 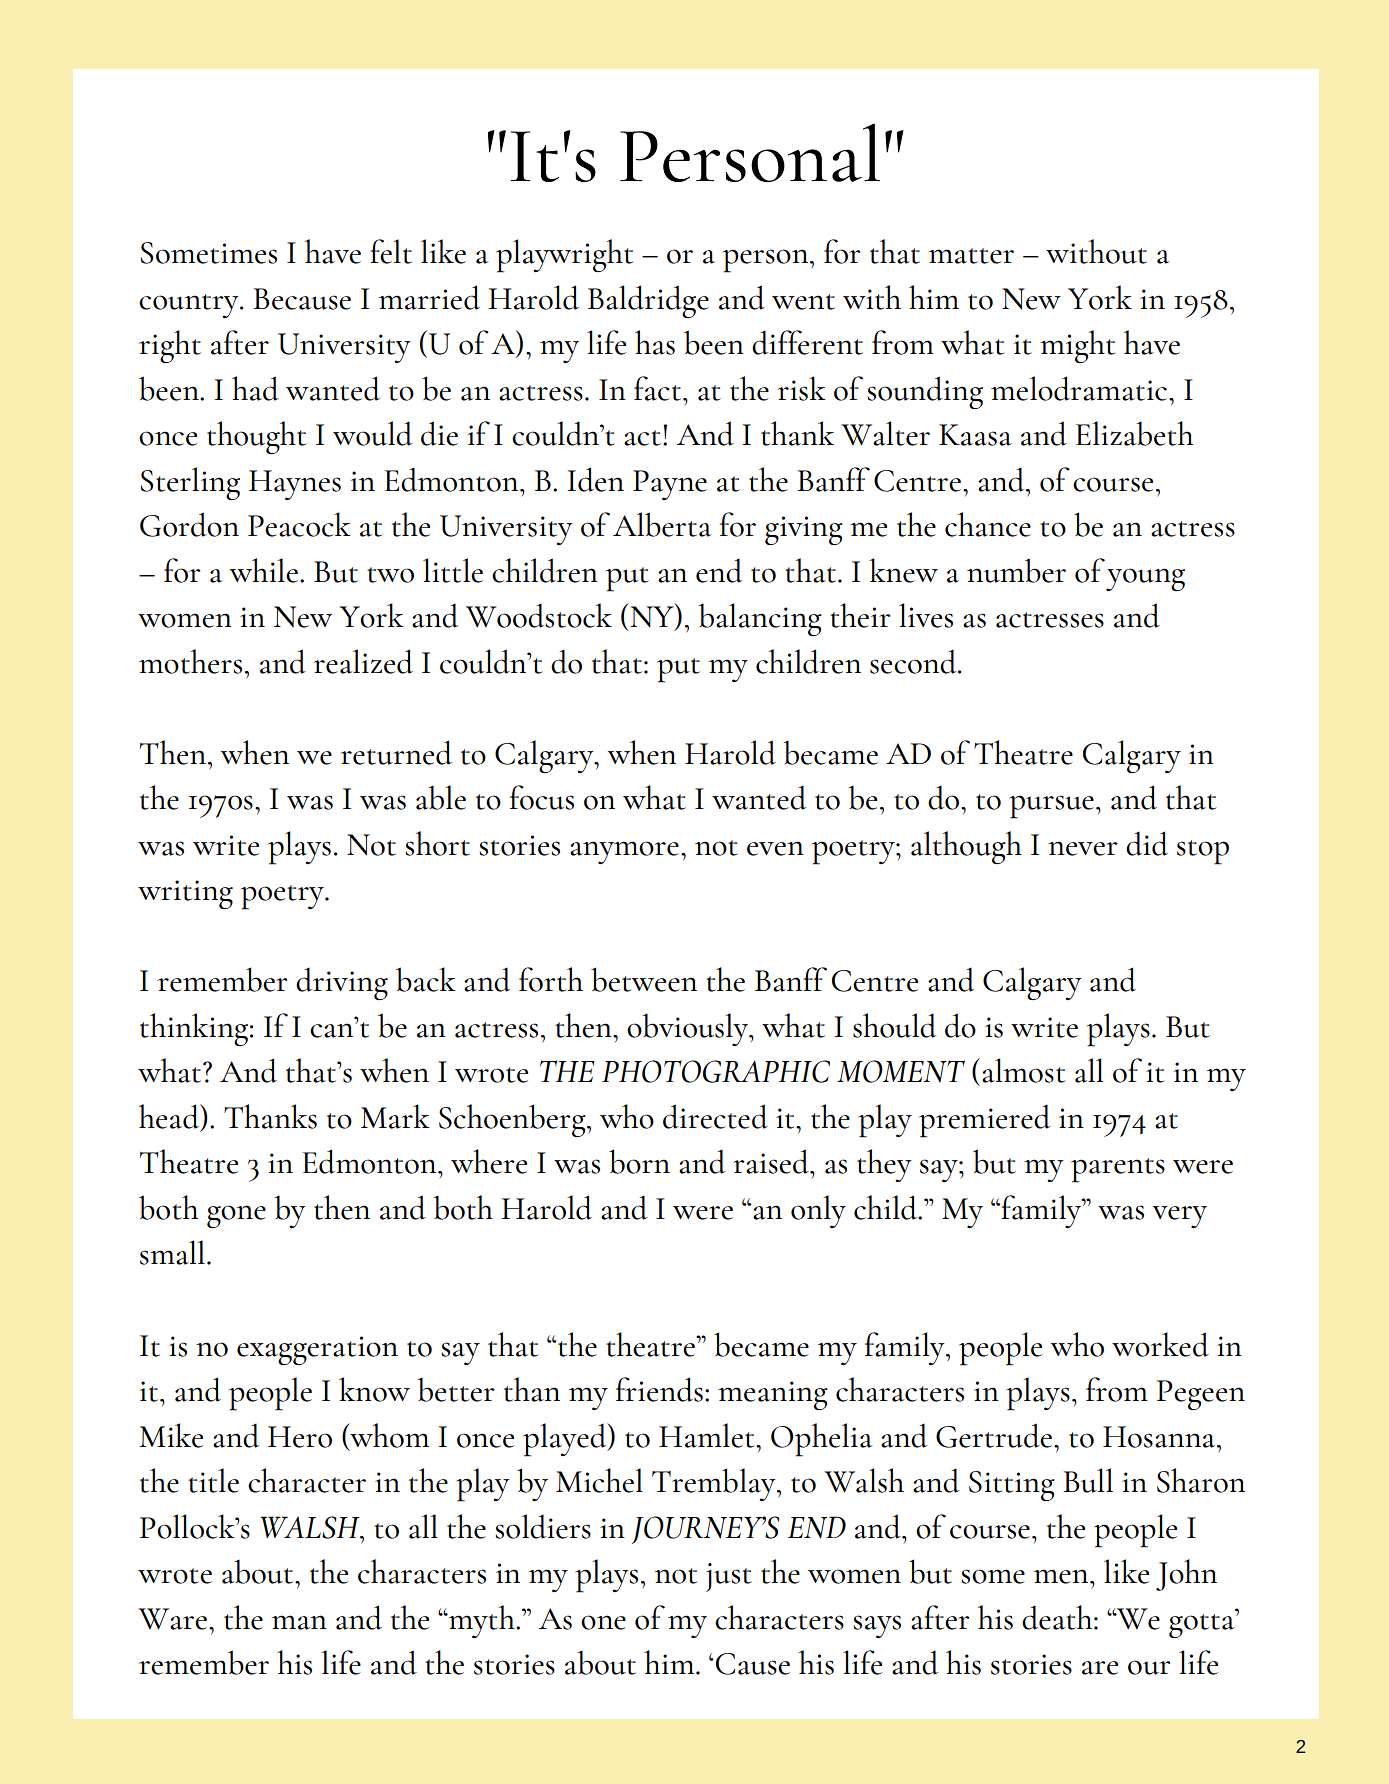 I want to click on very, so click(x=1180, y=1217).
